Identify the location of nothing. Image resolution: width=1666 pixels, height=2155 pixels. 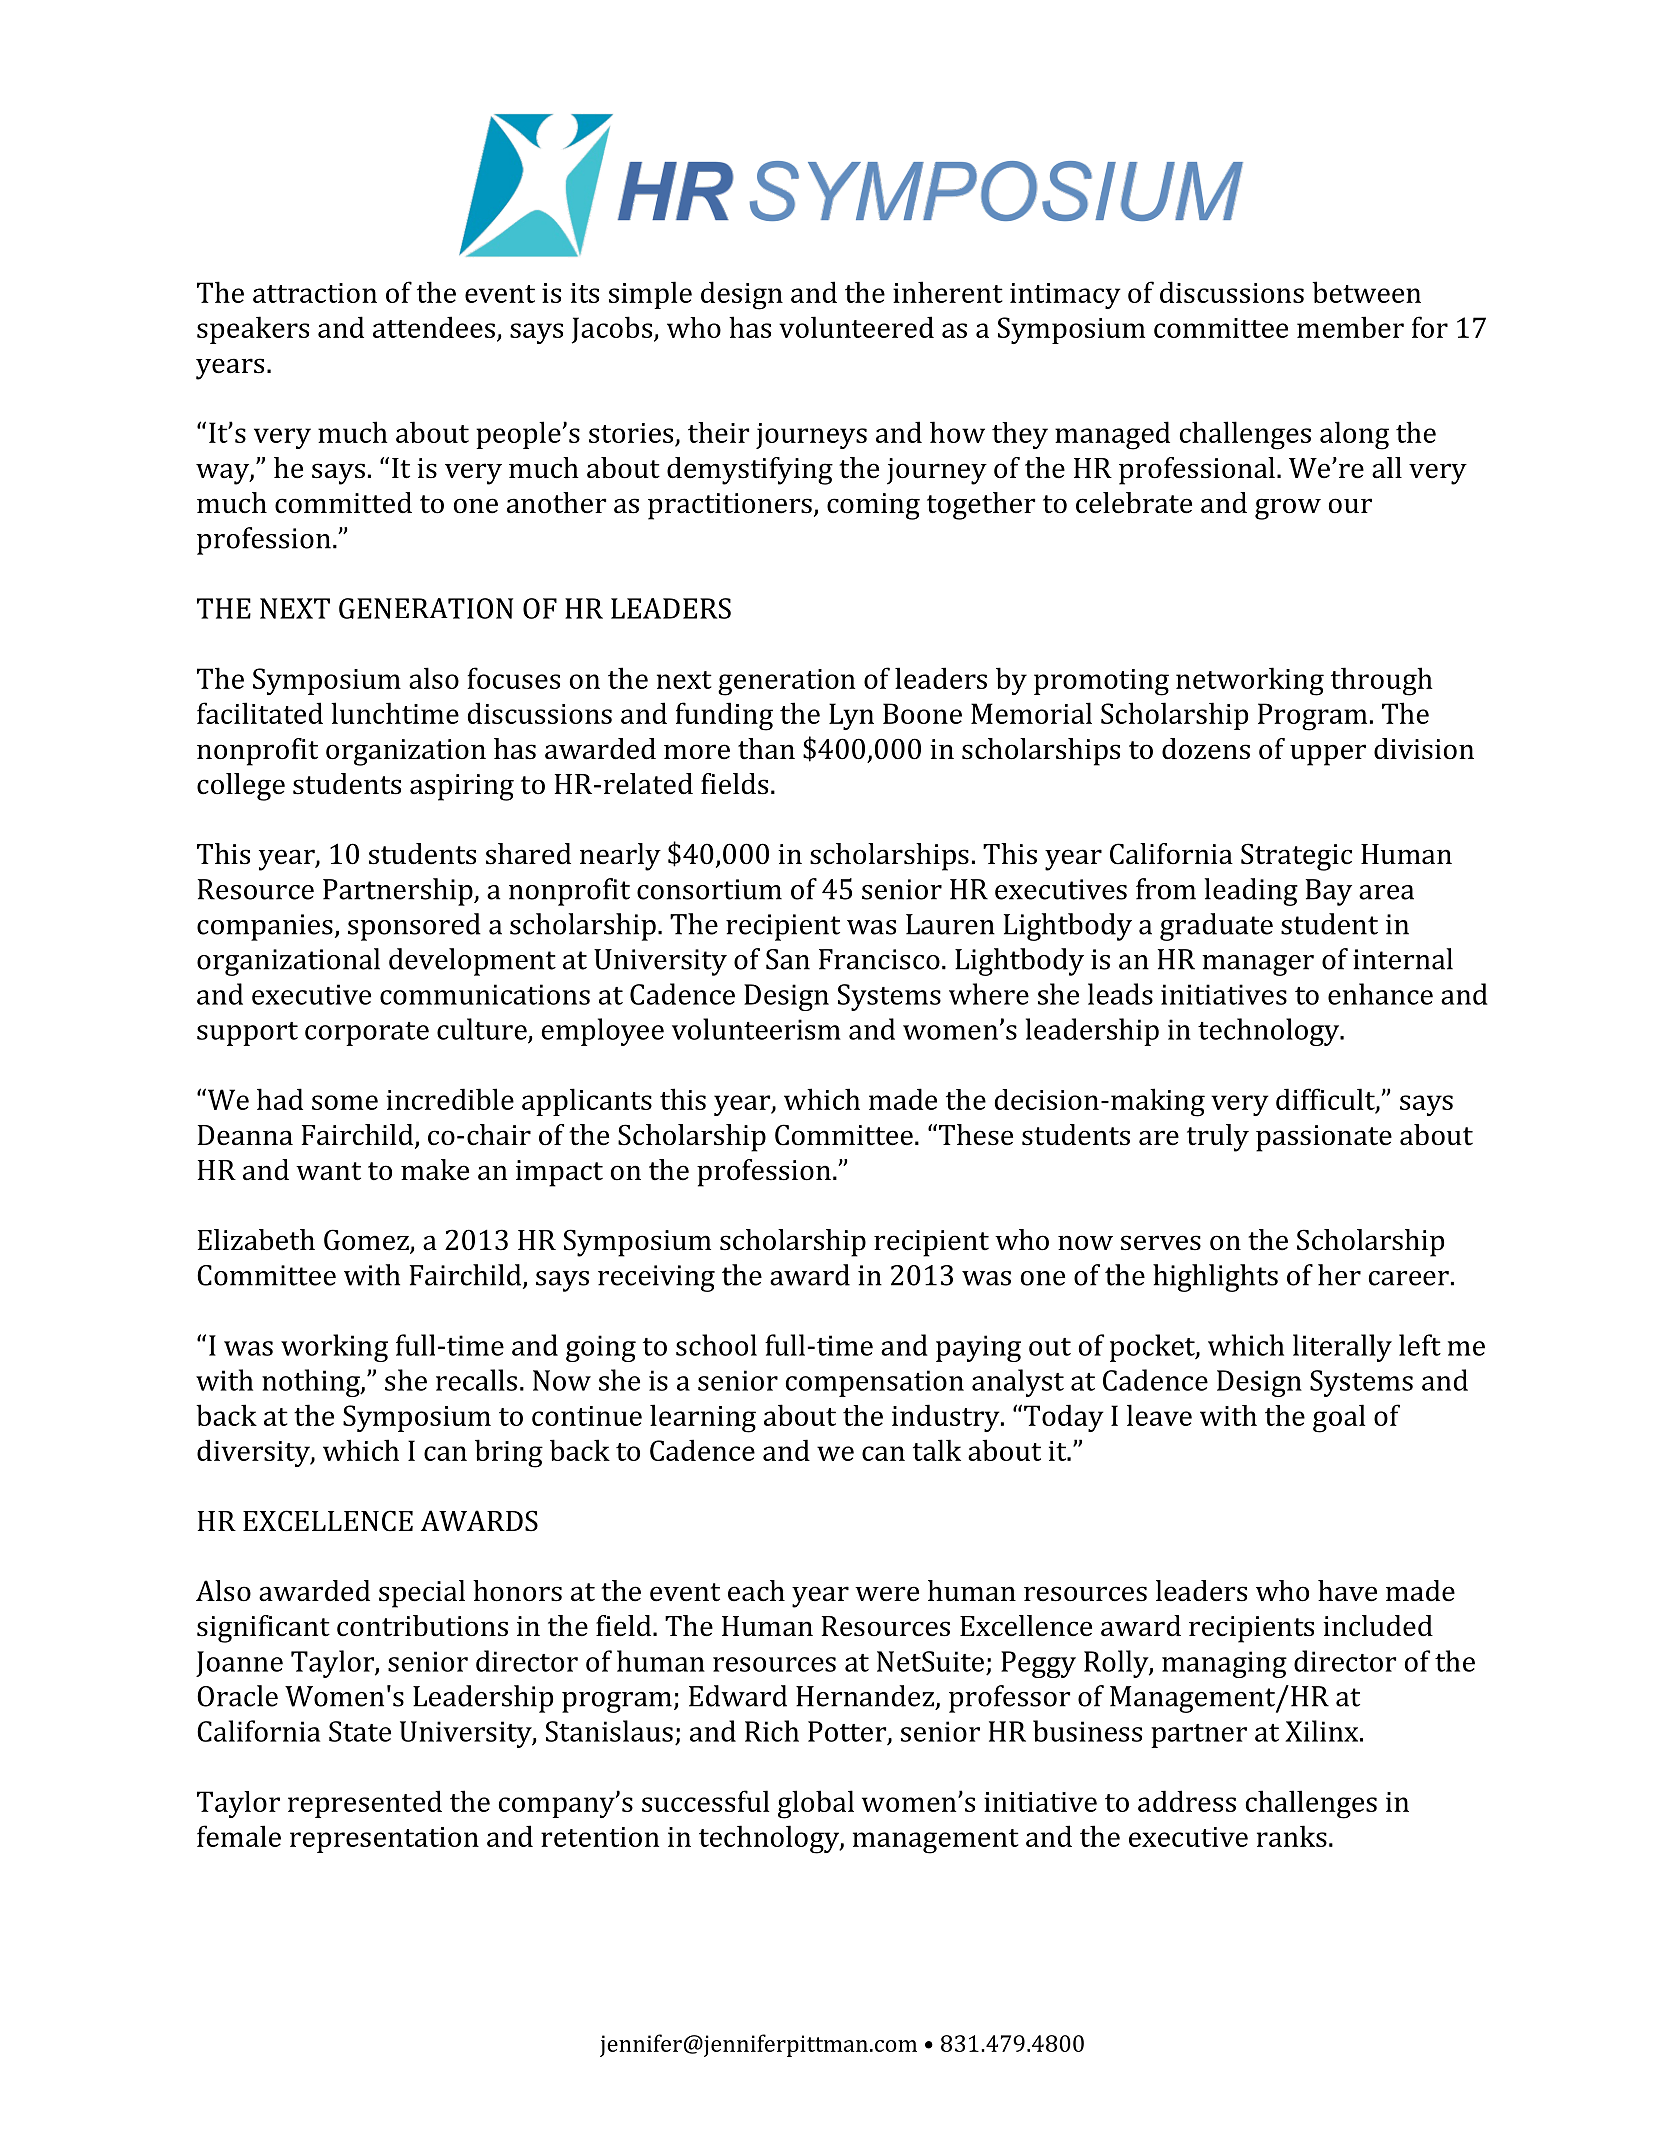
(312, 1383).
